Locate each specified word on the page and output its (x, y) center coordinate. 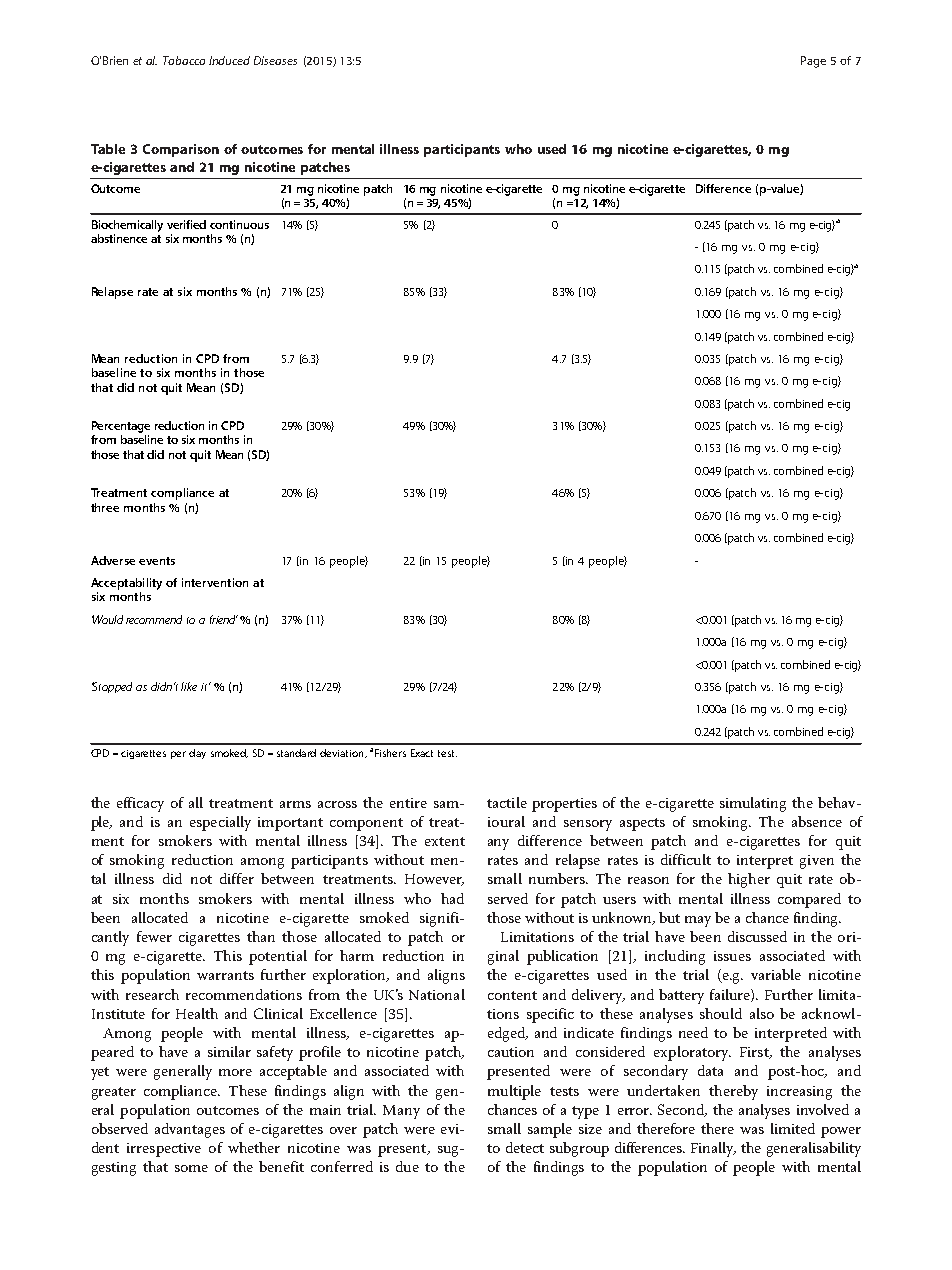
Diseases (275, 60)
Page (813, 62)
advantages (190, 1130)
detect (525, 1147)
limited (793, 1128)
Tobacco (184, 60)
